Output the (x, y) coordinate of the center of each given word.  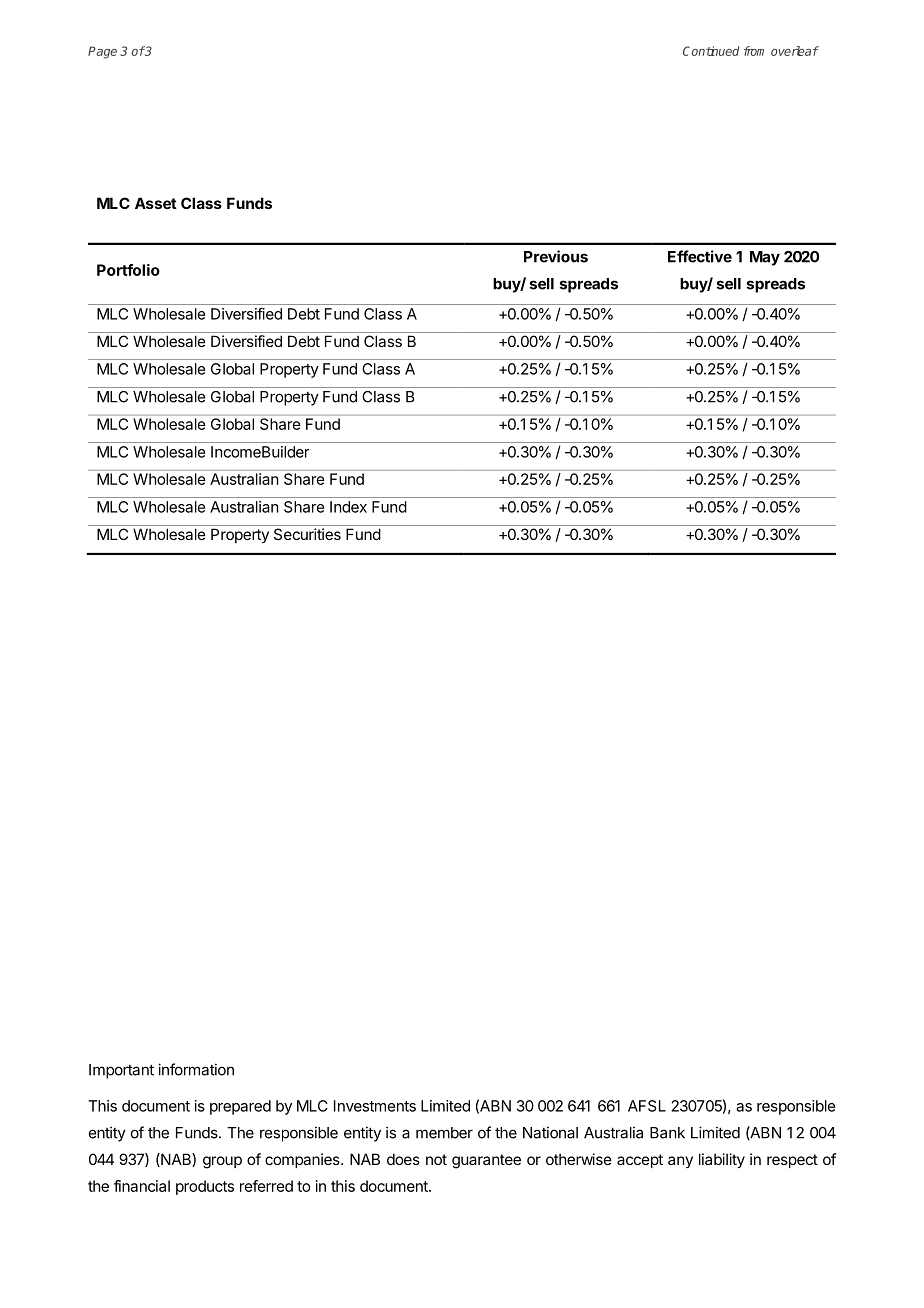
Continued (711, 51)
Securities (307, 534)
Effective (700, 256)
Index (348, 507)
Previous (556, 256)
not (436, 1159)
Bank (667, 1133)
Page (102, 52)
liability (722, 1160)
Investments (375, 1106)
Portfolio (128, 270)
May (765, 258)
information (196, 1069)
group (222, 1162)
